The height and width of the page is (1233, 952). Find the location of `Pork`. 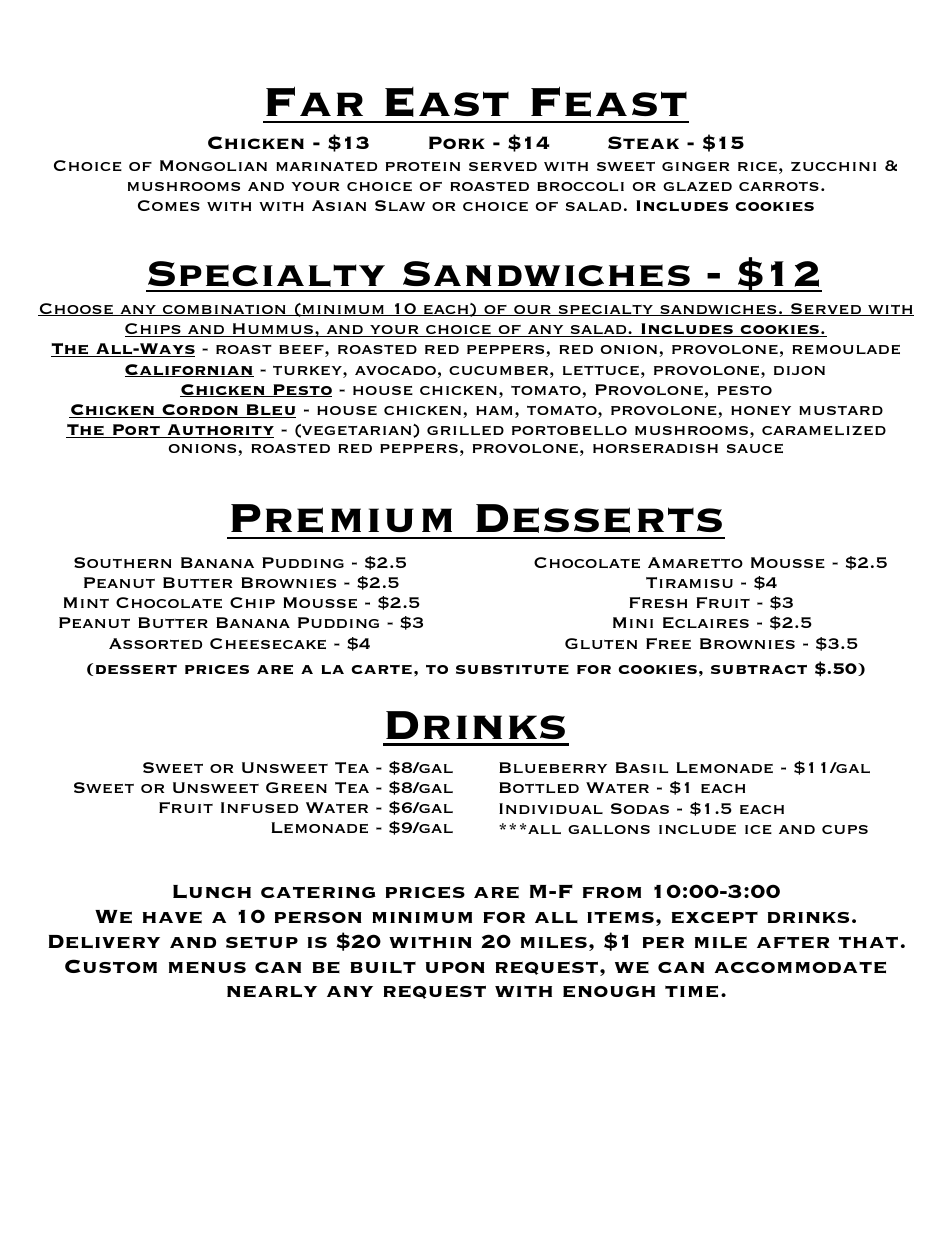

Pork is located at coordinates (457, 142).
